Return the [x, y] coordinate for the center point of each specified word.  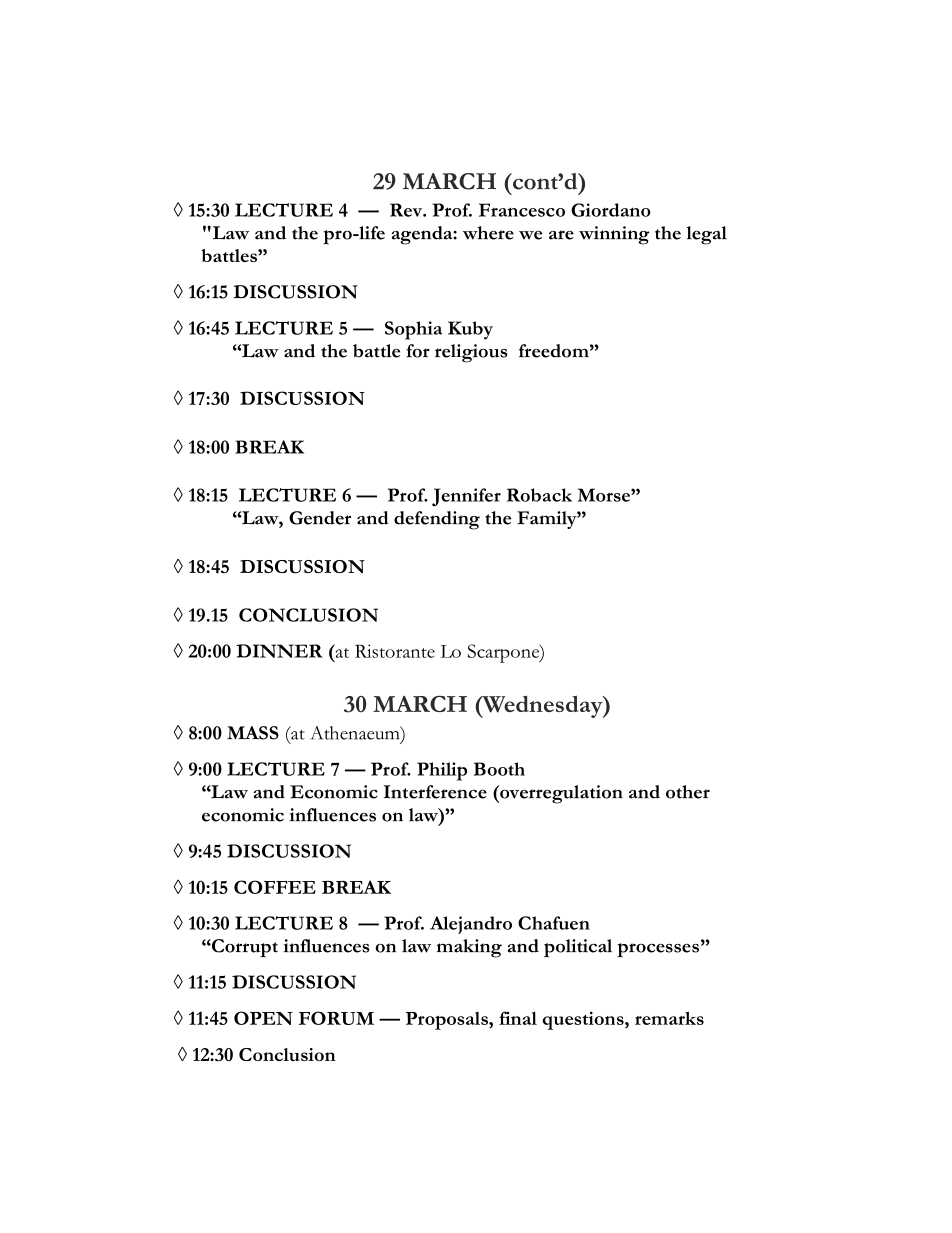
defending [437, 520]
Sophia [413, 330]
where [488, 233]
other [688, 792]
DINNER [279, 651]
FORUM [336, 1018]
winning [614, 235]
